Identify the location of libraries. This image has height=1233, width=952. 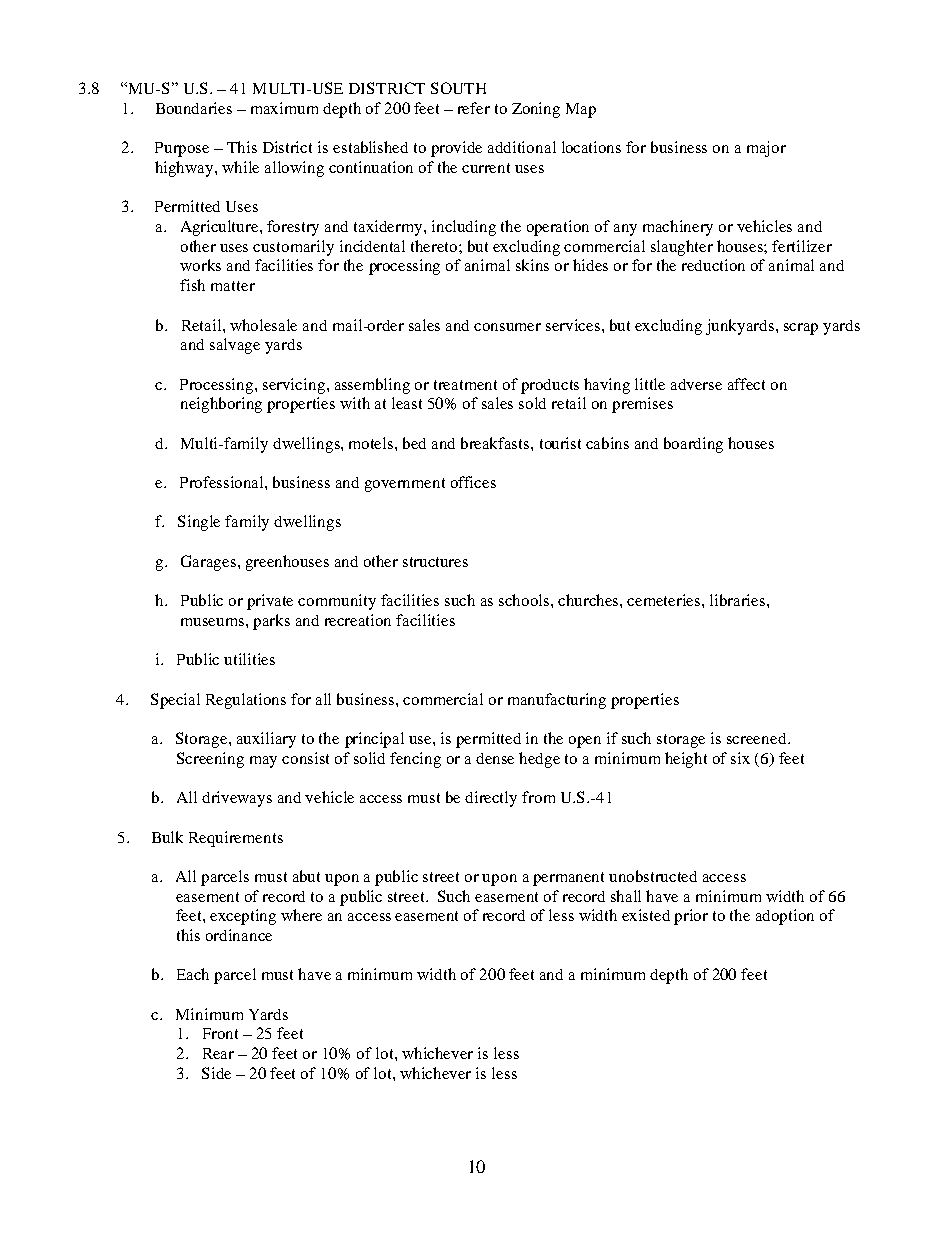
(739, 600).
